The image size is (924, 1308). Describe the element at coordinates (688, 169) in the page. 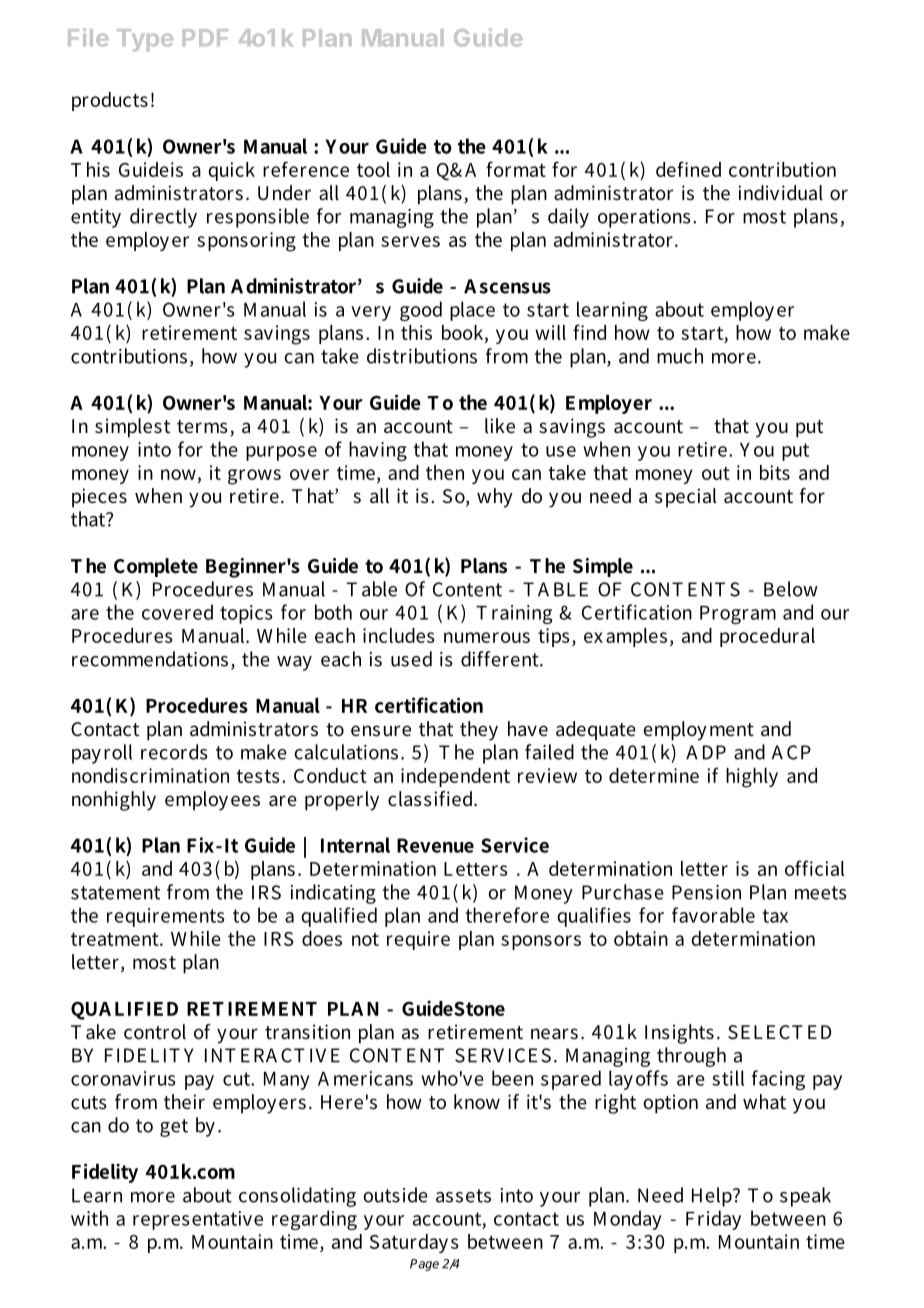

I see `defined` at that location.
